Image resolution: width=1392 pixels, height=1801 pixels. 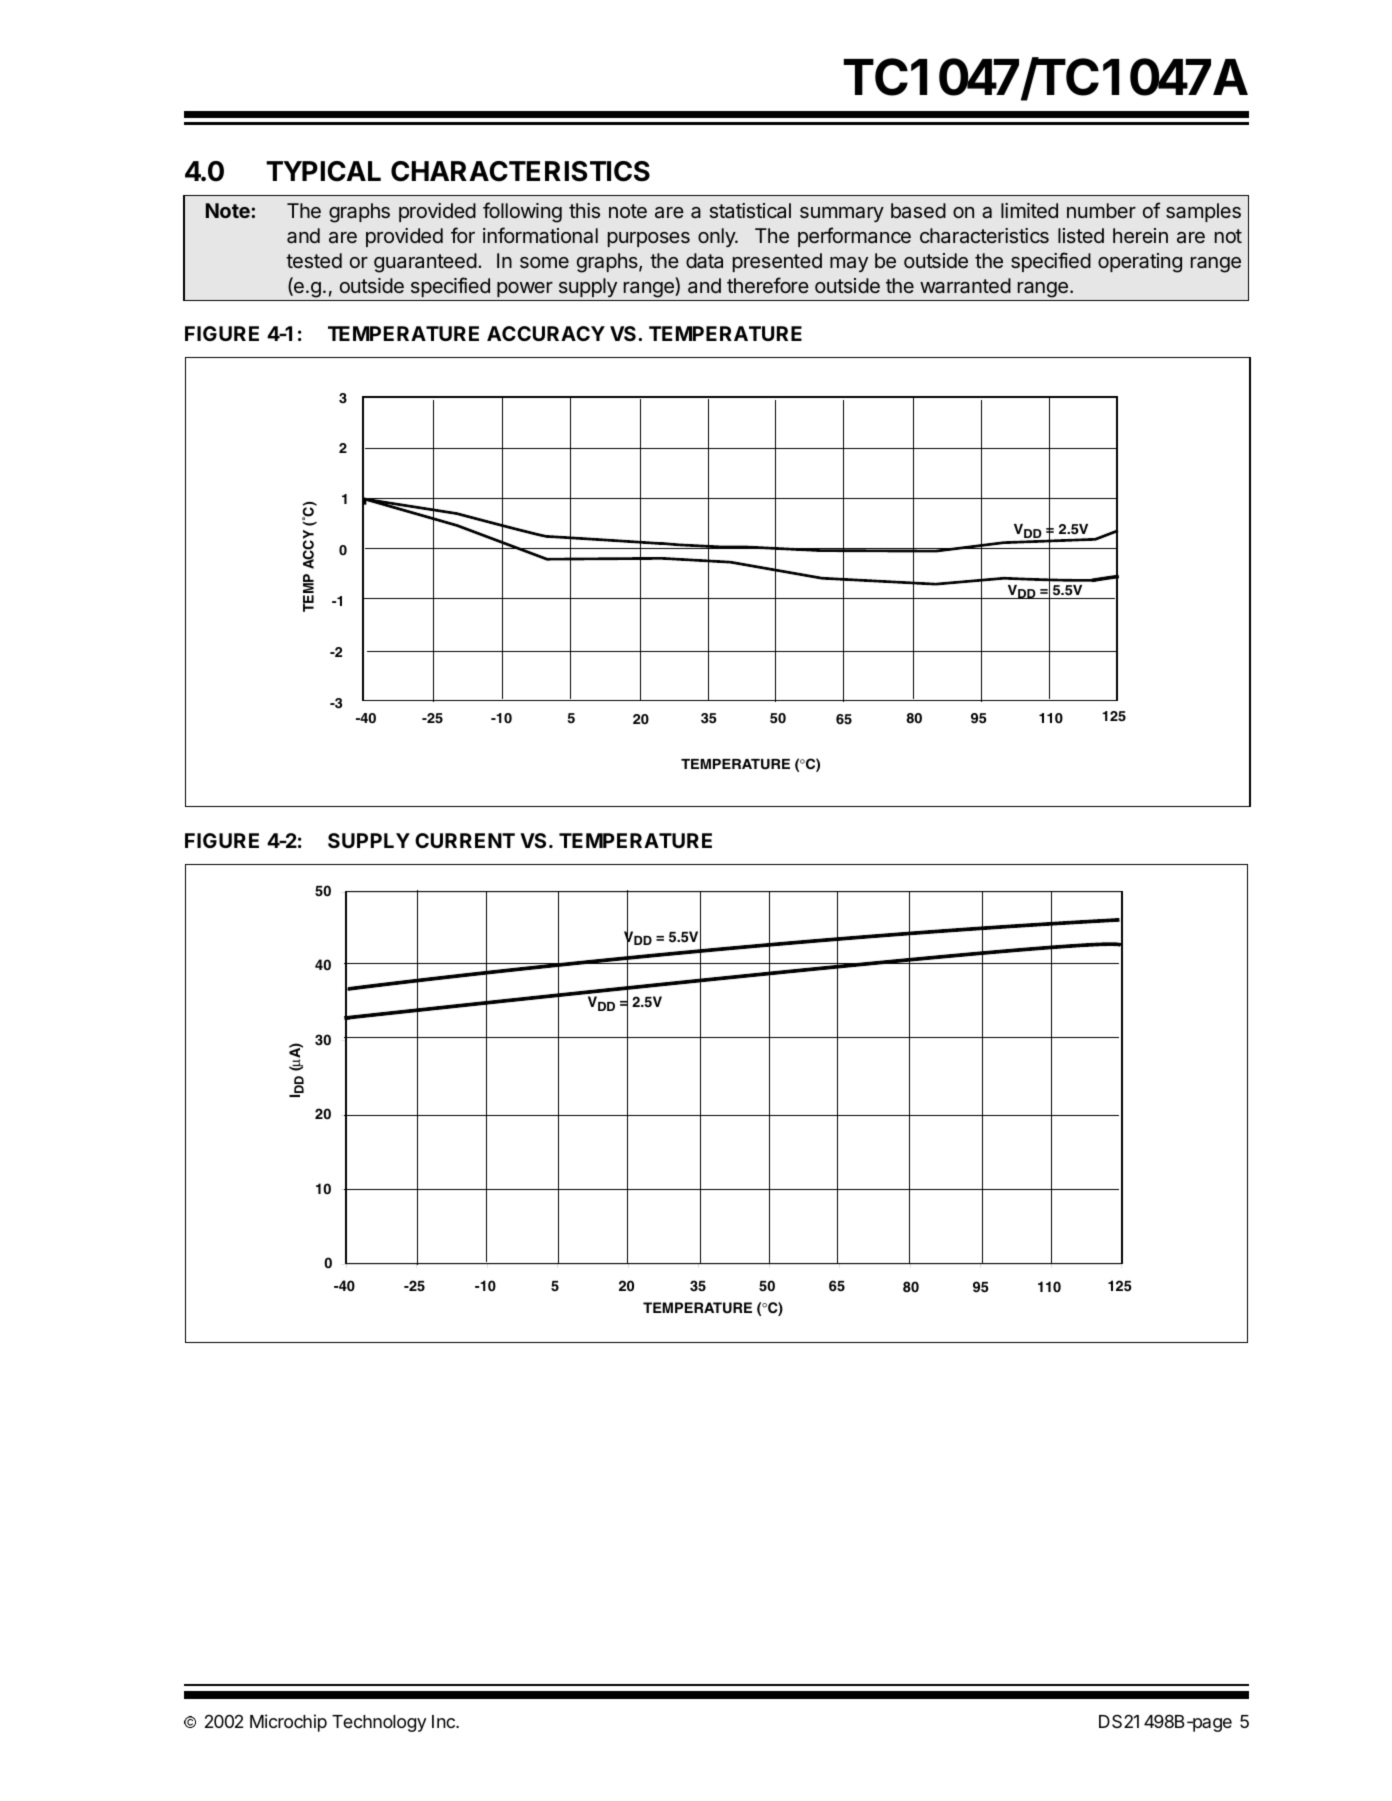 I want to click on number, so click(x=1101, y=210).
